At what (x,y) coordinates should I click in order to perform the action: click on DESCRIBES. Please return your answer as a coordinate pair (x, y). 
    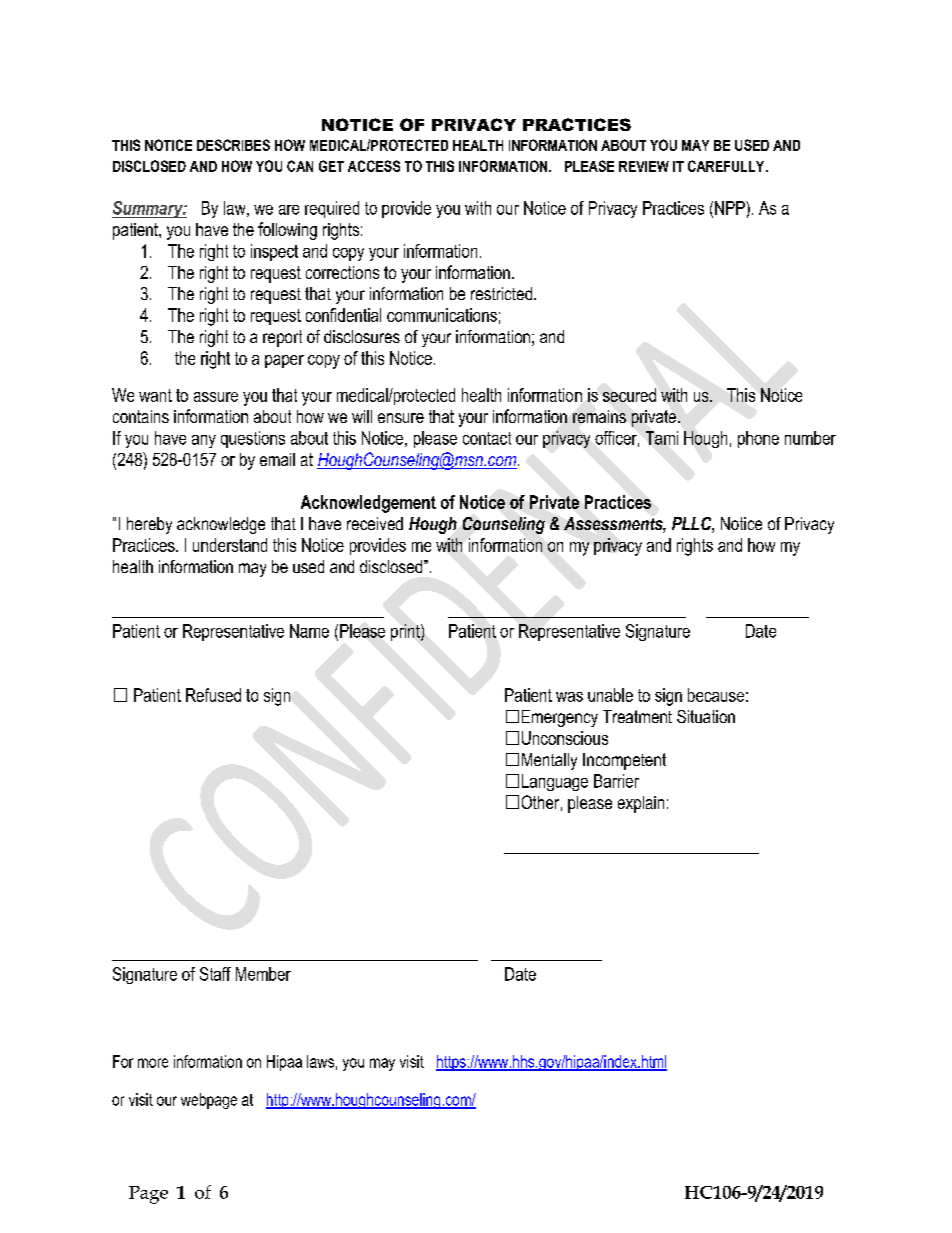
    Looking at the image, I should click on (233, 145).
